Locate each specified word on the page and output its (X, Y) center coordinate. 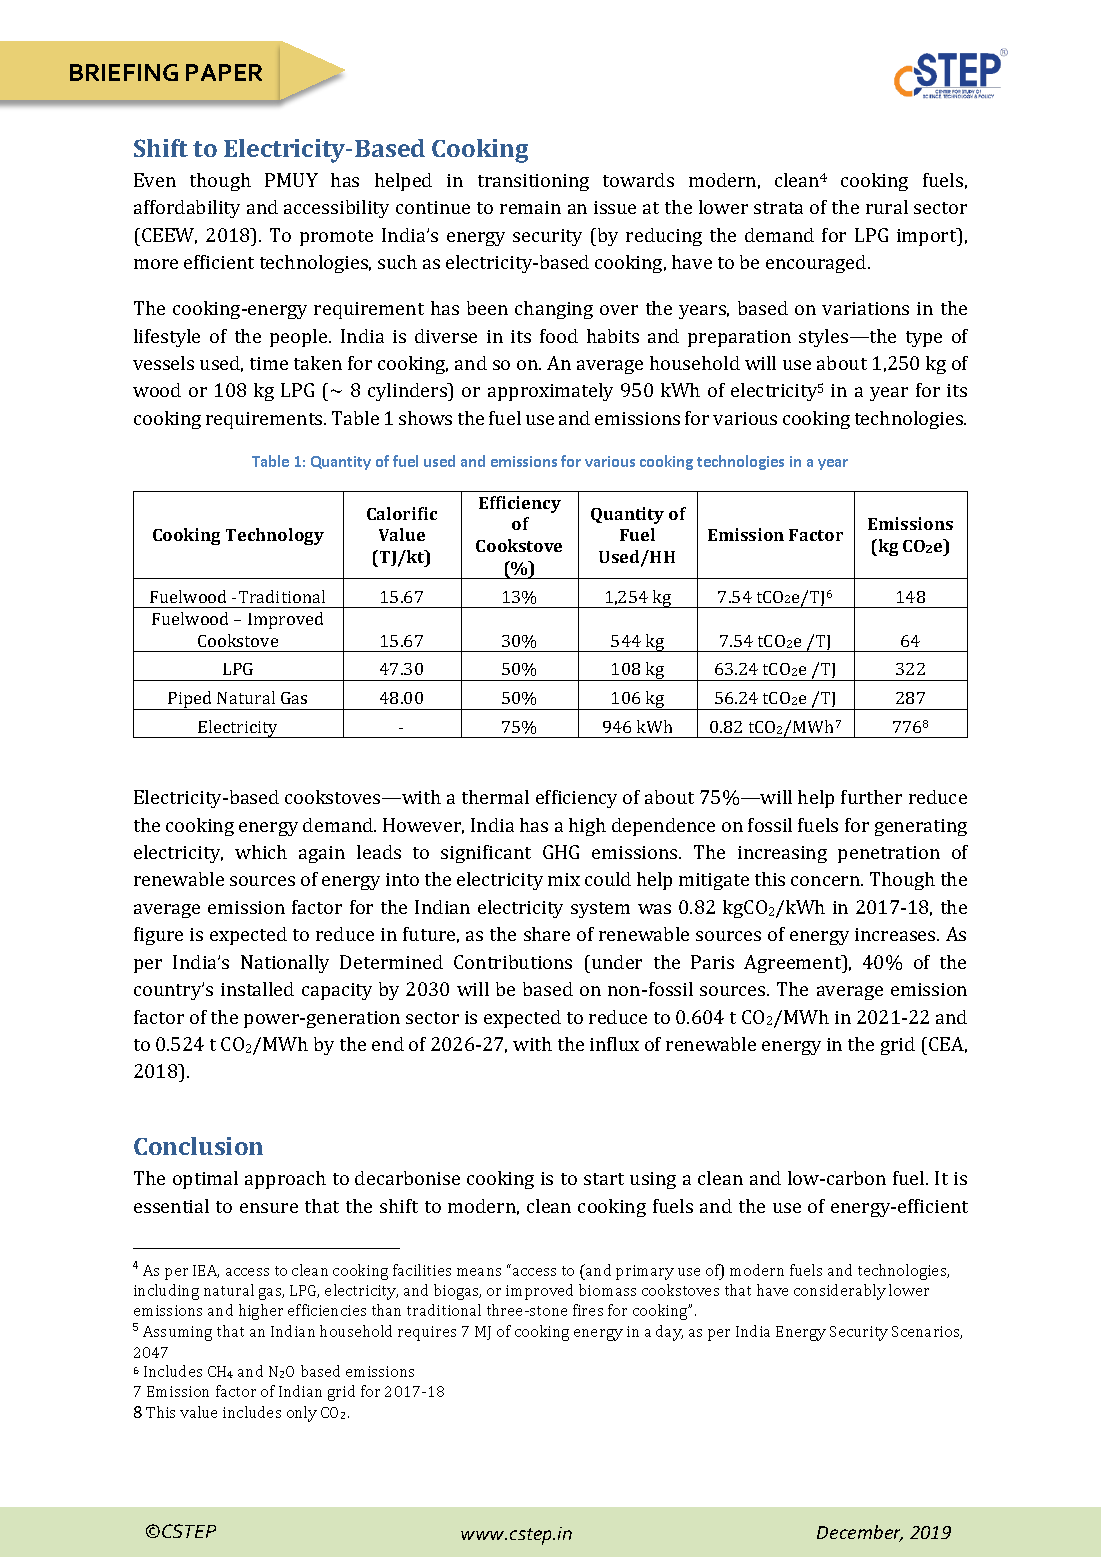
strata (778, 208)
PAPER (224, 72)
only (302, 1414)
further (871, 797)
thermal (495, 797)
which (261, 852)
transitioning (533, 182)
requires (427, 1333)
